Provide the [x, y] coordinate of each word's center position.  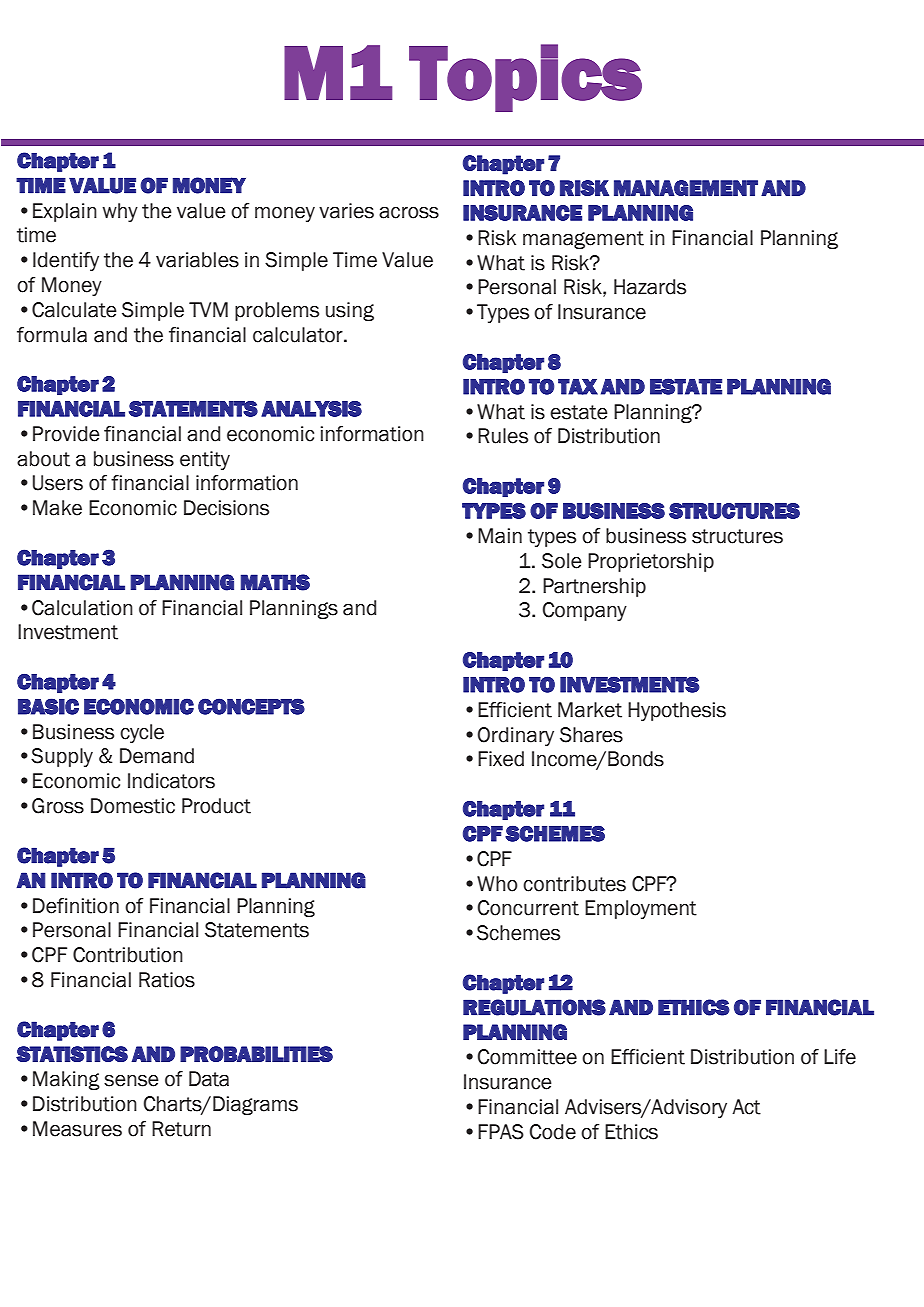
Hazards [650, 287]
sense [131, 1080]
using [350, 311]
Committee [527, 1057]
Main [500, 536]
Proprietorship [651, 562]
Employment [641, 909]
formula [52, 335]
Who [497, 884]
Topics [525, 78]
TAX [578, 387]
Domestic [133, 806]
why [120, 212]
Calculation [82, 608]
